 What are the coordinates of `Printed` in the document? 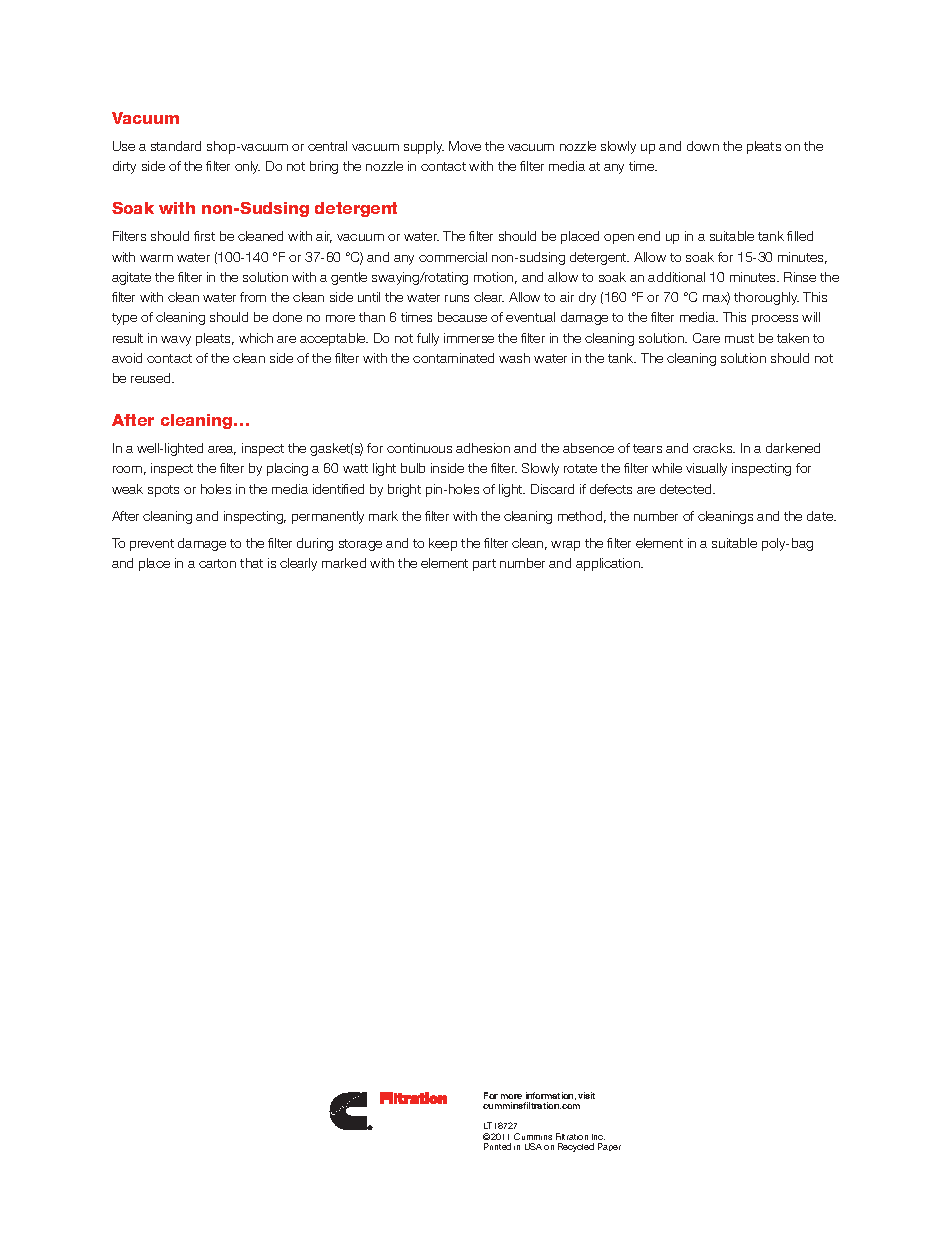 It's located at (497, 1146).
